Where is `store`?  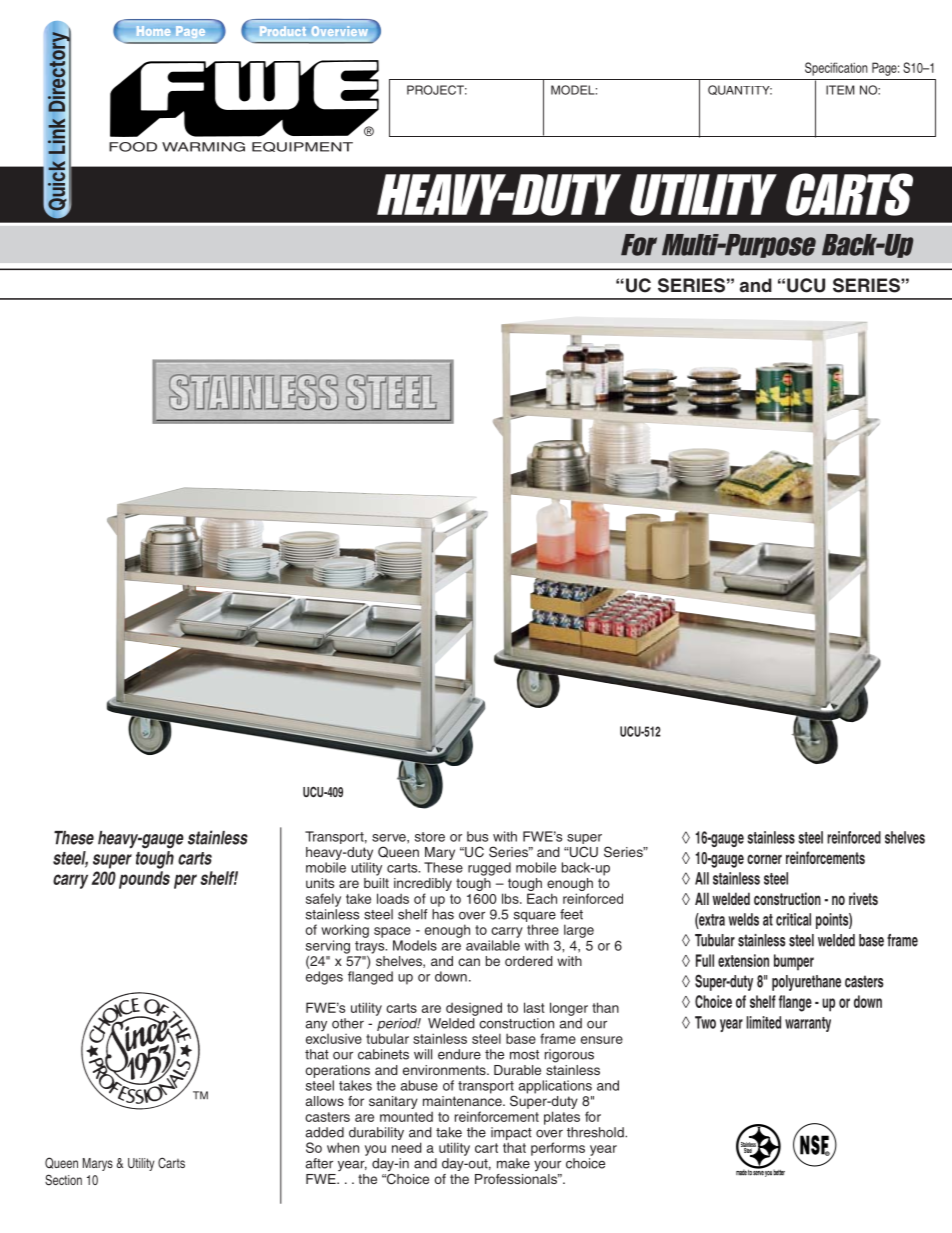 store is located at coordinates (430, 837).
